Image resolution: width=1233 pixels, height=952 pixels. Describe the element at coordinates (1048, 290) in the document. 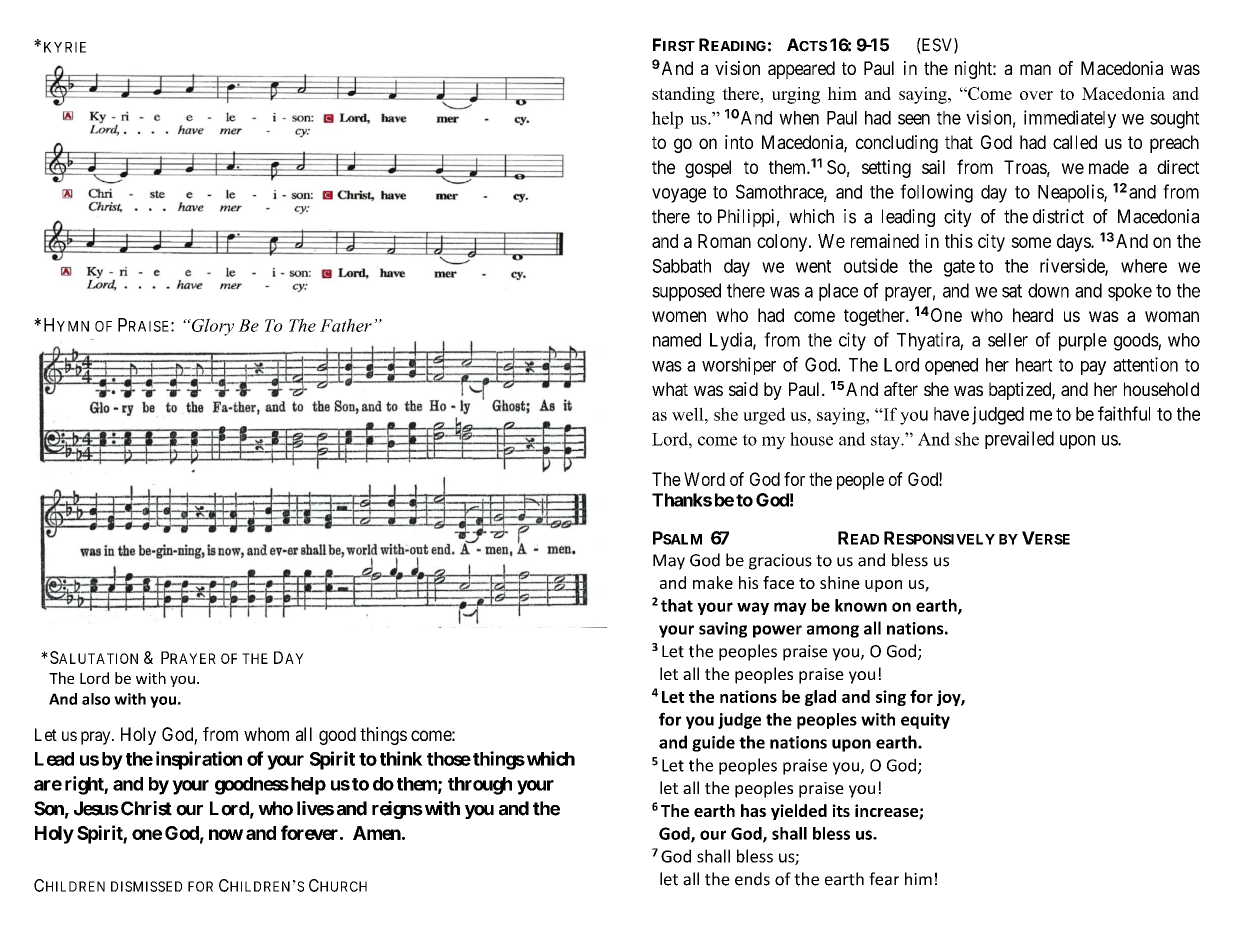

I see `down` at that location.
